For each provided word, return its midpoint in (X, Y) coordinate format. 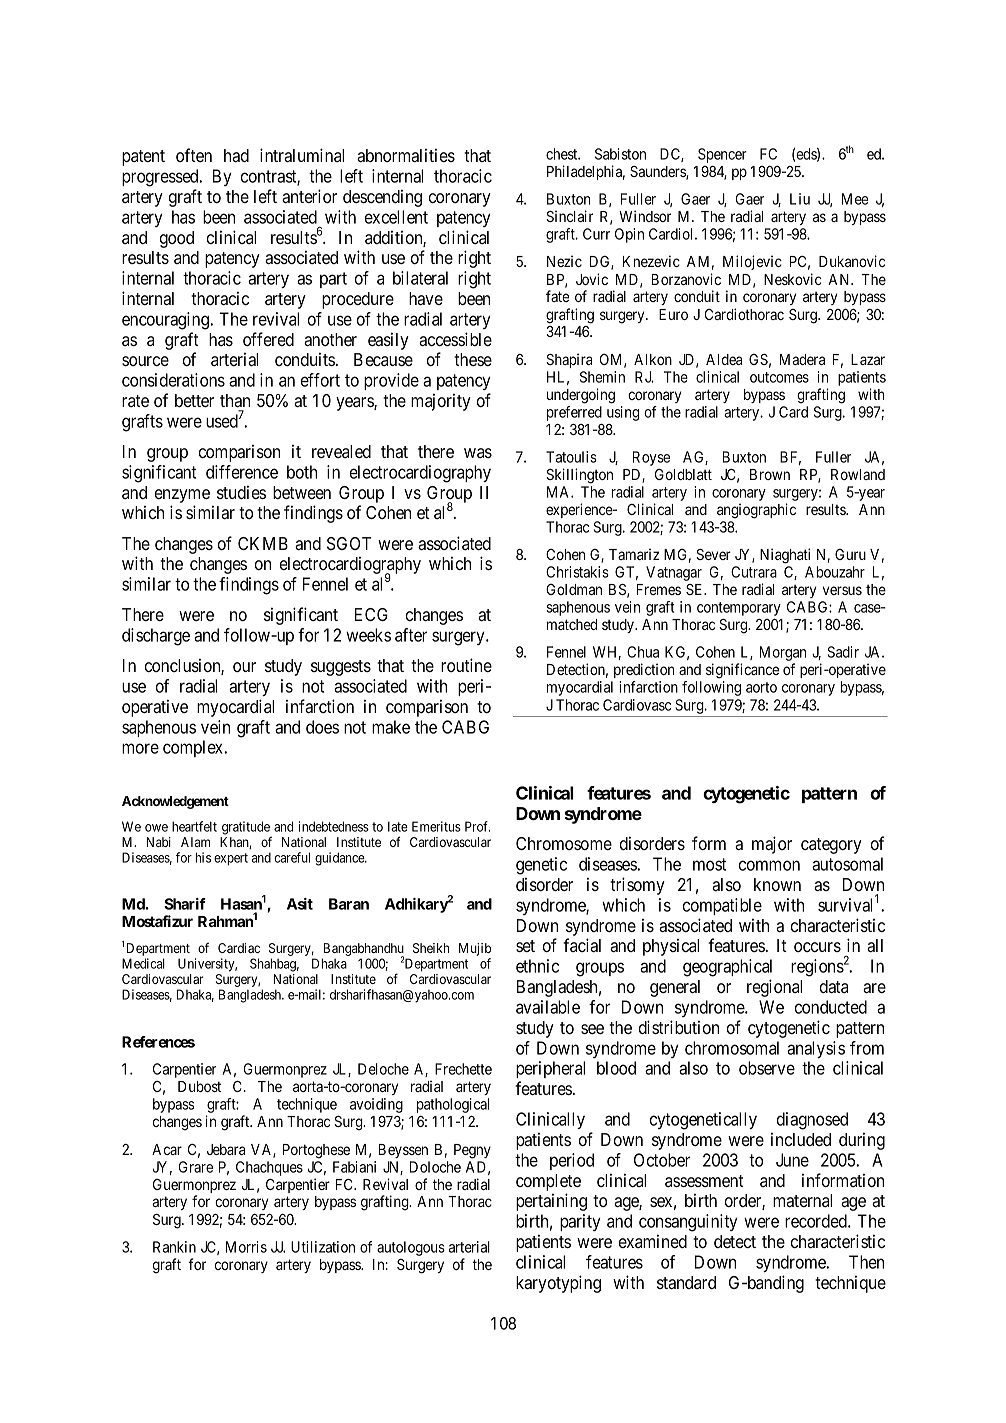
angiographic (756, 511)
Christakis (577, 572)
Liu (800, 199)
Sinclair (569, 216)
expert (231, 859)
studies (241, 492)
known (777, 884)
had (236, 155)
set (525, 946)
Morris (246, 1247)
